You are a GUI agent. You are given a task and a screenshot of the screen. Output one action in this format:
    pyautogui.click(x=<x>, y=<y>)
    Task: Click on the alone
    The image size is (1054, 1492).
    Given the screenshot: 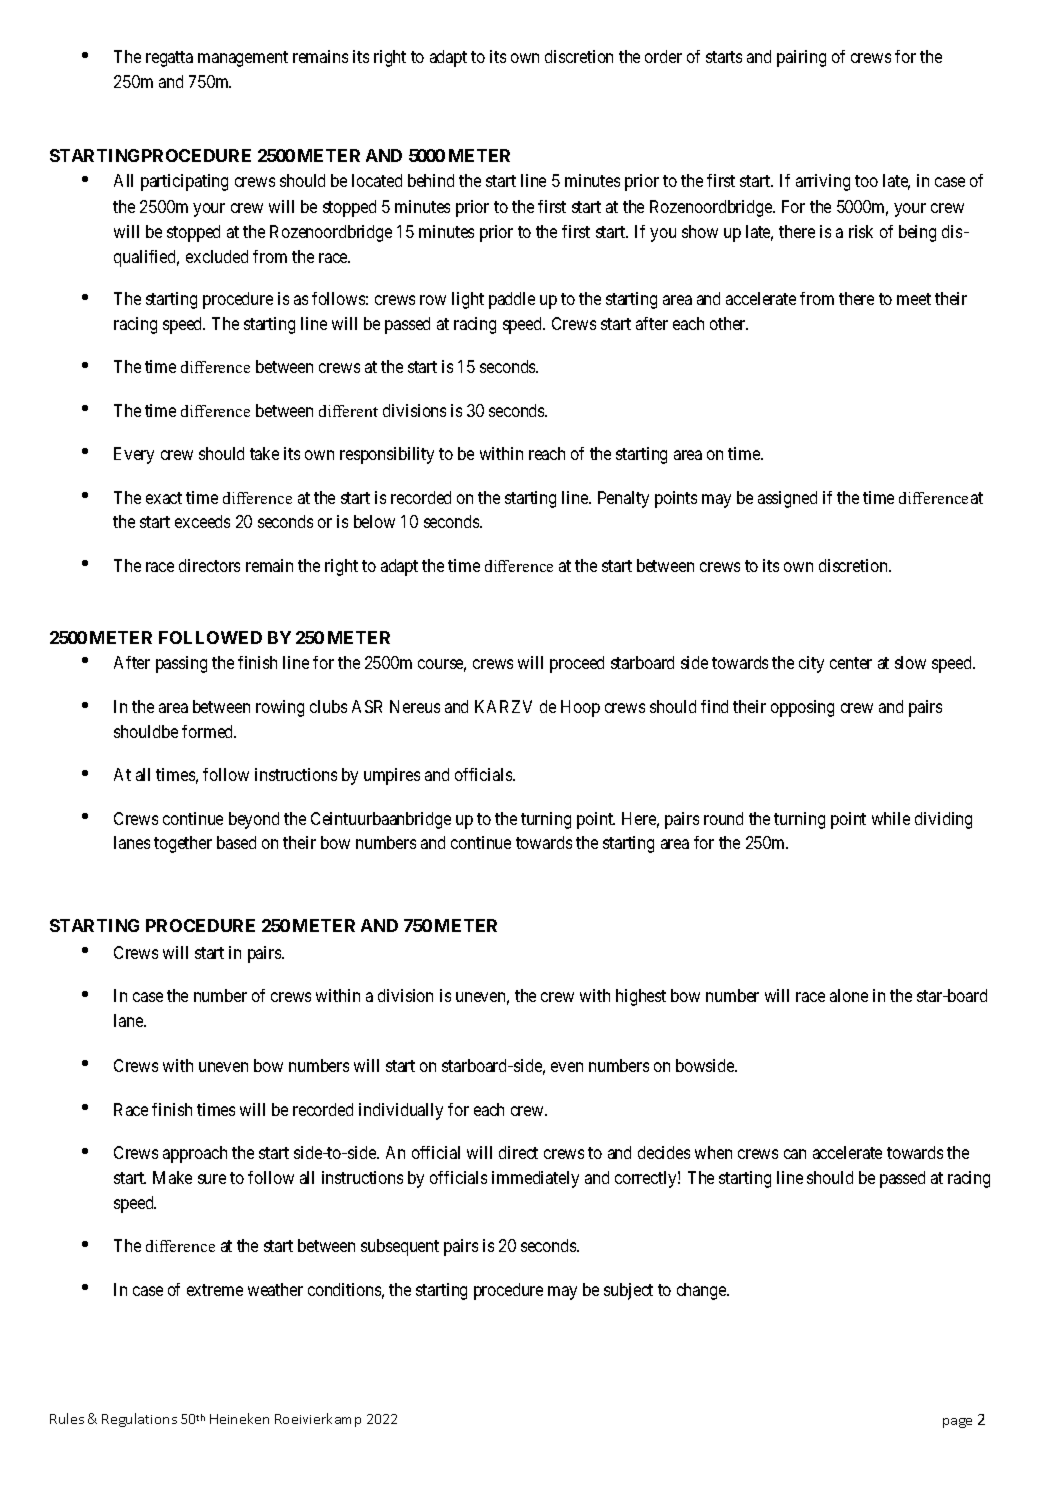 What is the action you would take?
    pyautogui.click(x=849, y=995)
